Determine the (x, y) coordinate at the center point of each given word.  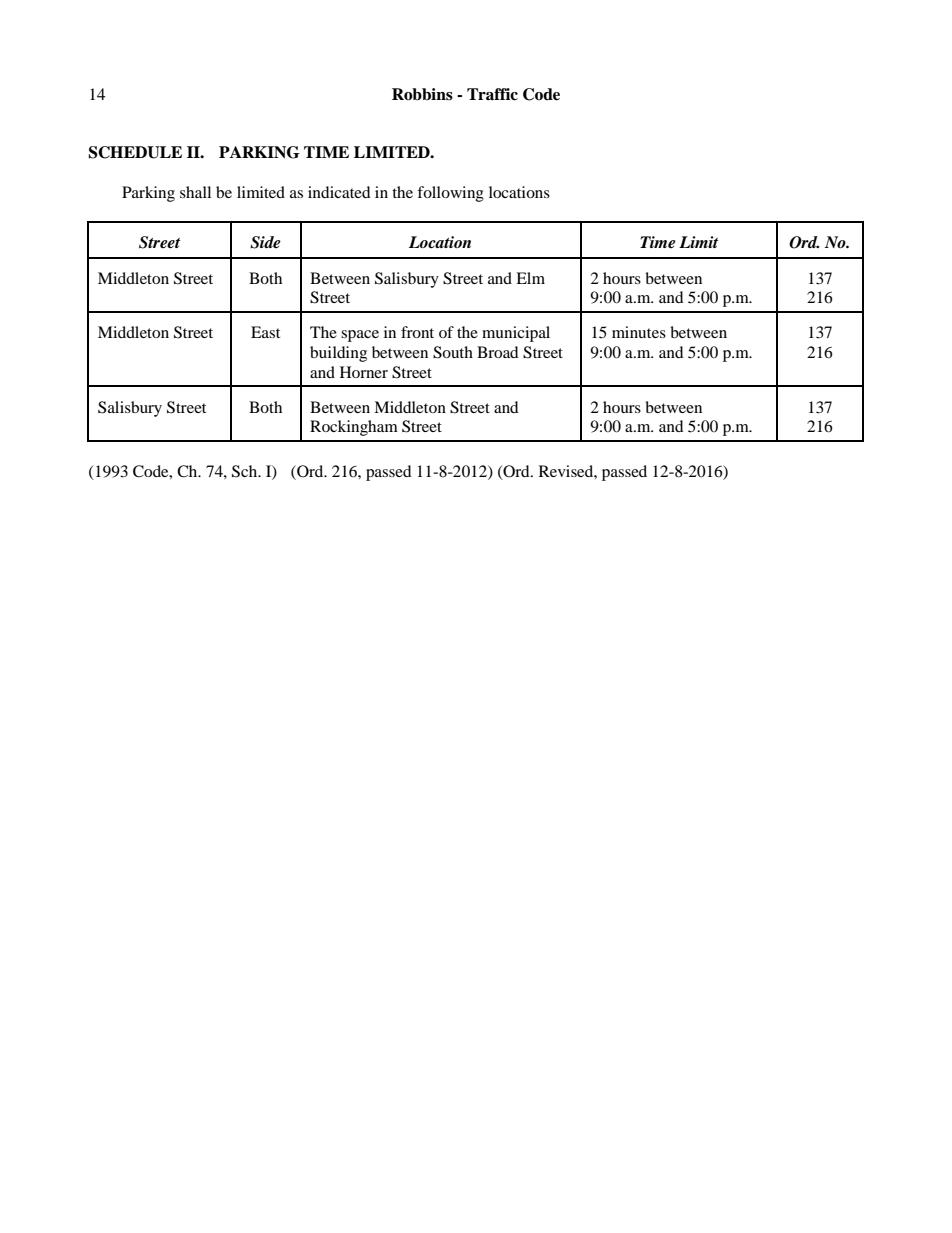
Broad (498, 352)
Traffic (492, 94)
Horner (364, 372)
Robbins (422, 94)
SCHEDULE (135, 152)
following (450, 194)
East (265, 332)
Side (265, 242)
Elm (530, 278)
